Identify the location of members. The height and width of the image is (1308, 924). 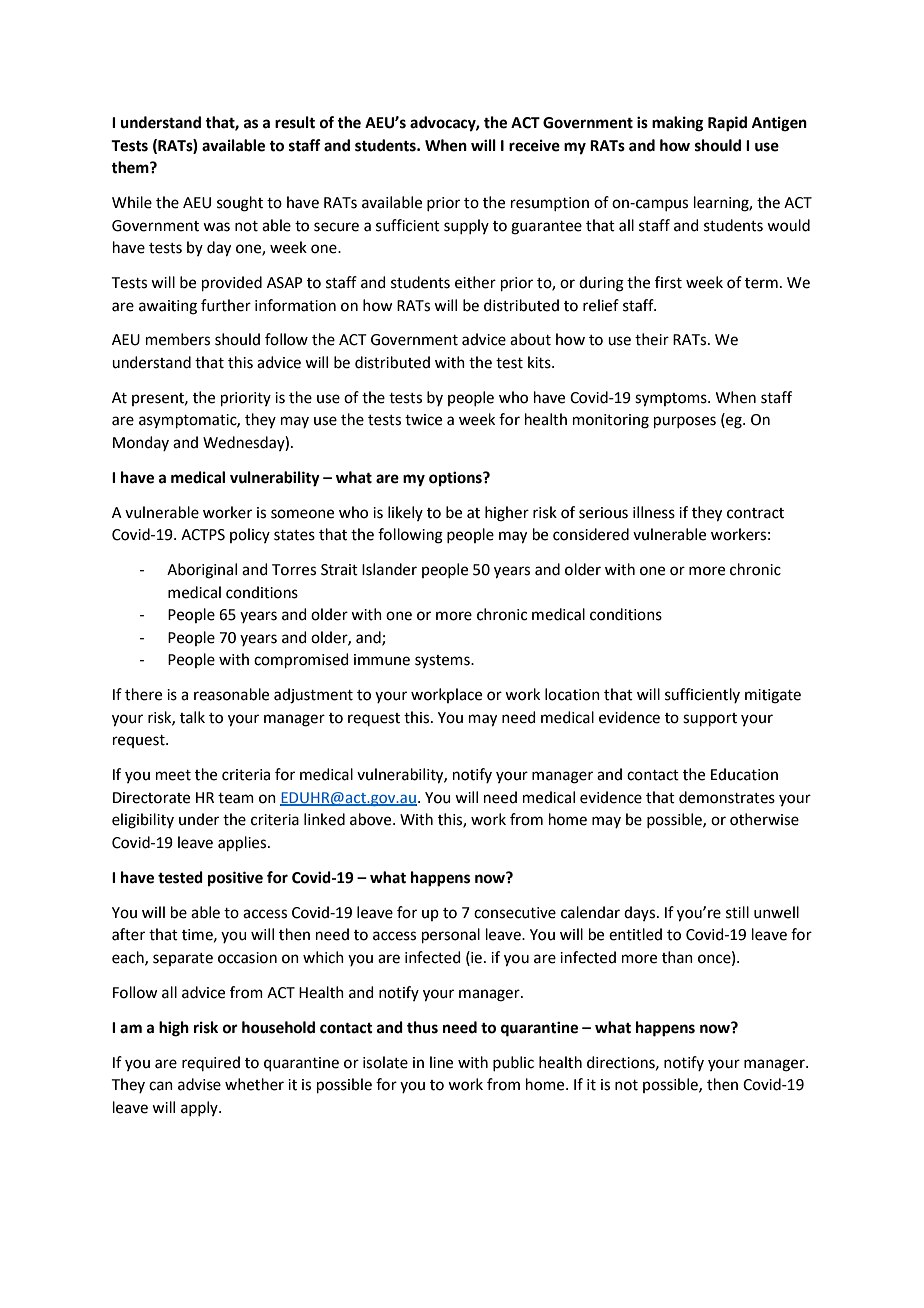
(178, 339).
